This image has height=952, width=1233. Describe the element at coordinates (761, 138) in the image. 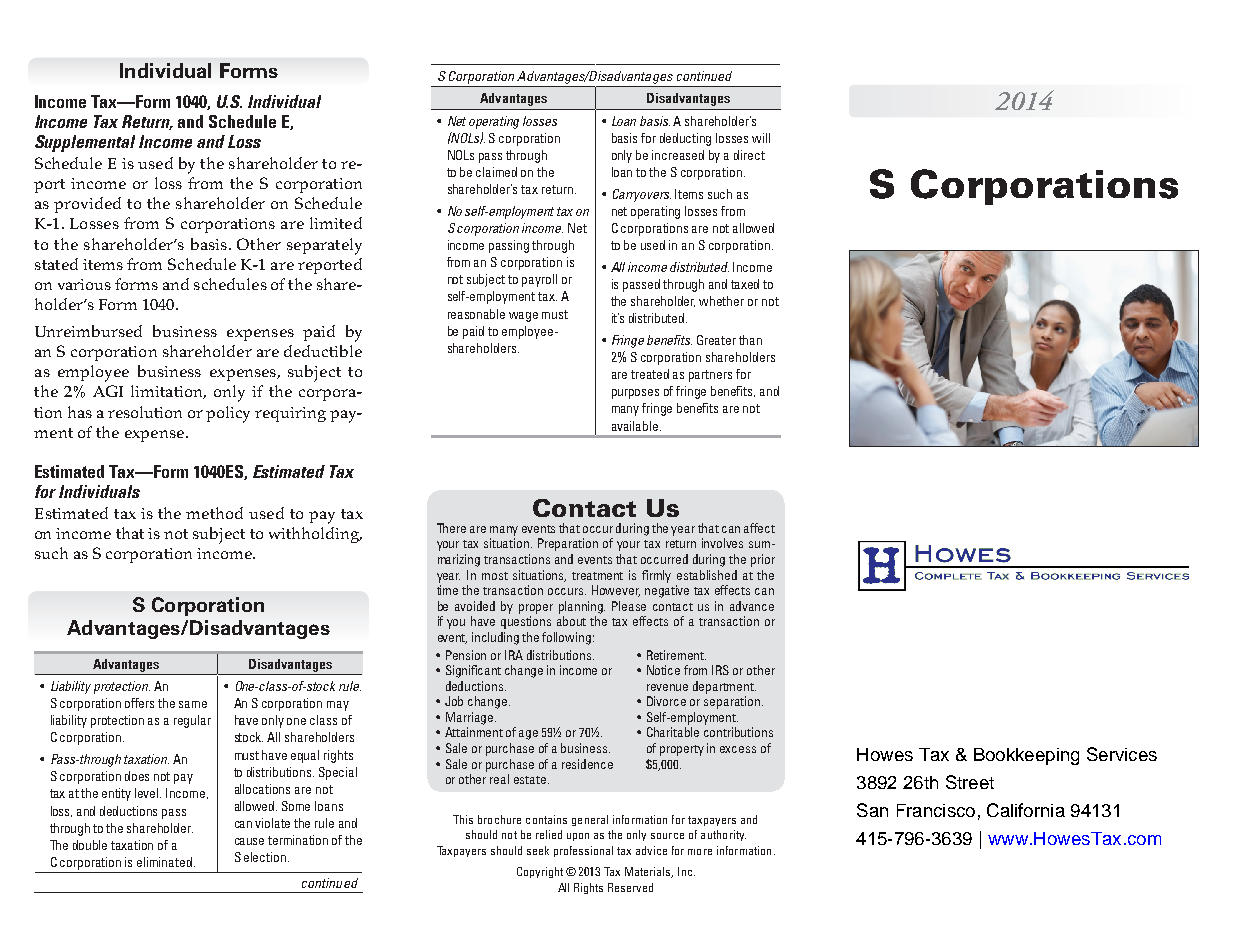

I see `will` at that location.
